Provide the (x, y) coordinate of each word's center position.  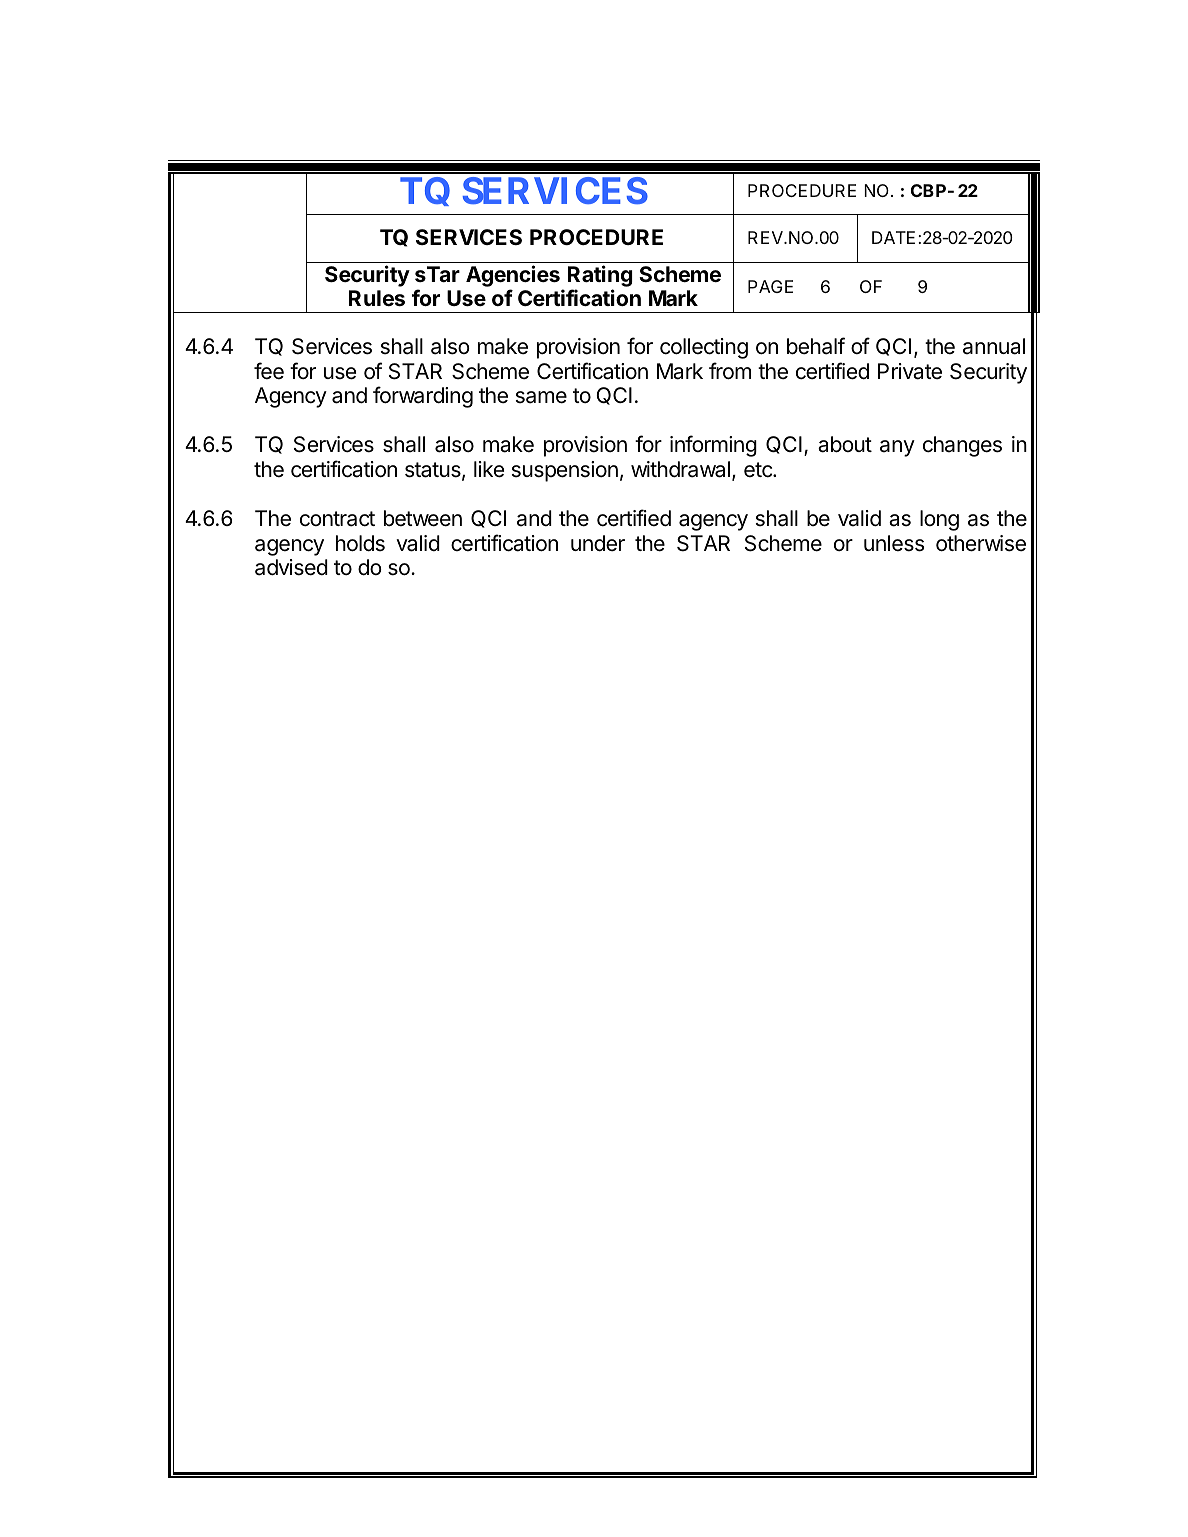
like (489, 469)
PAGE (770, 286)
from (730, 371)
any (897, 448)
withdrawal (680, 469)
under (598, 543)
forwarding (423, 397)
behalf (816, 346)
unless (894, 543)
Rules (377, 298)
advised (291, 567)
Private (910, 371)
